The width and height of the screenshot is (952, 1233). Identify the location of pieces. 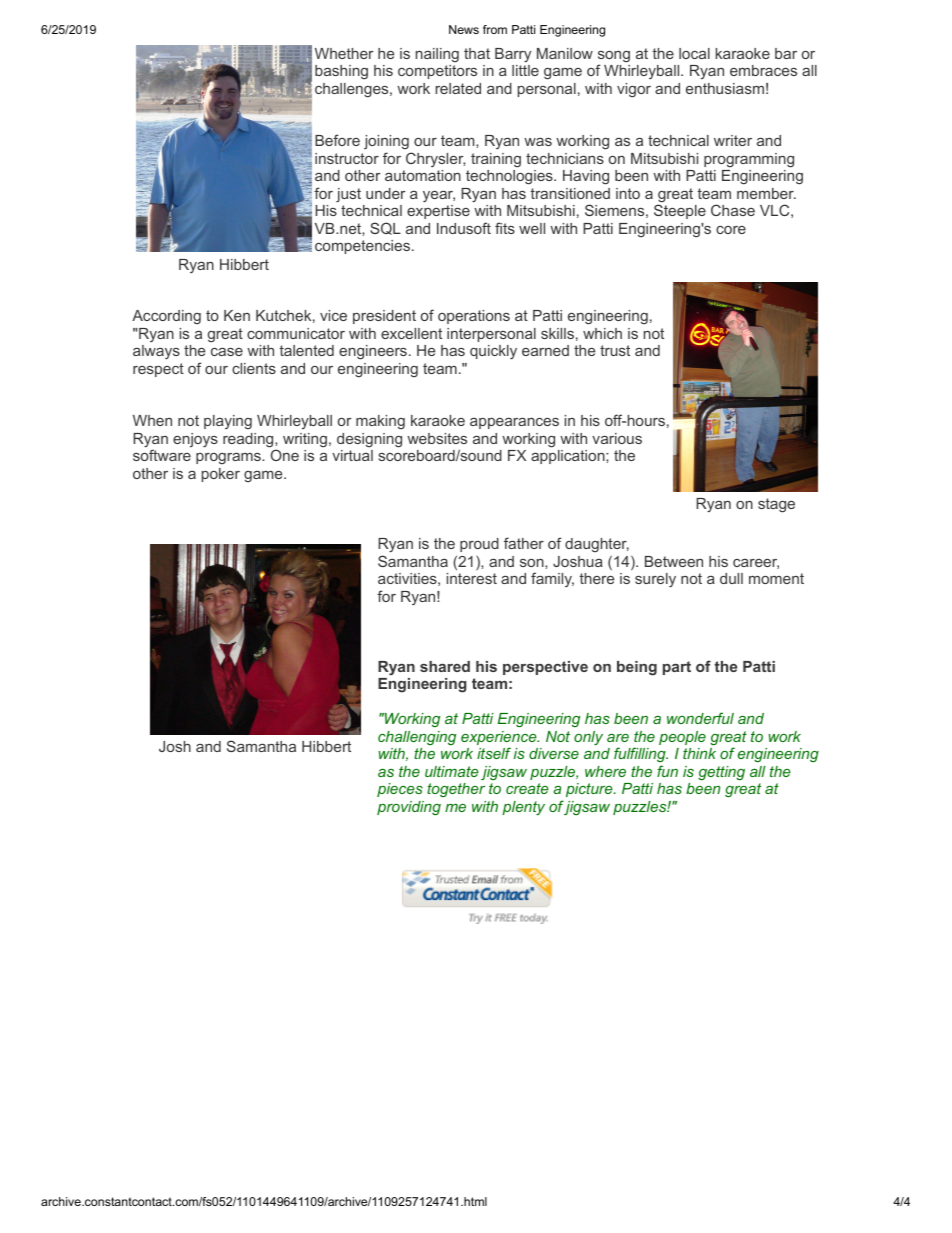
(400, 790).
